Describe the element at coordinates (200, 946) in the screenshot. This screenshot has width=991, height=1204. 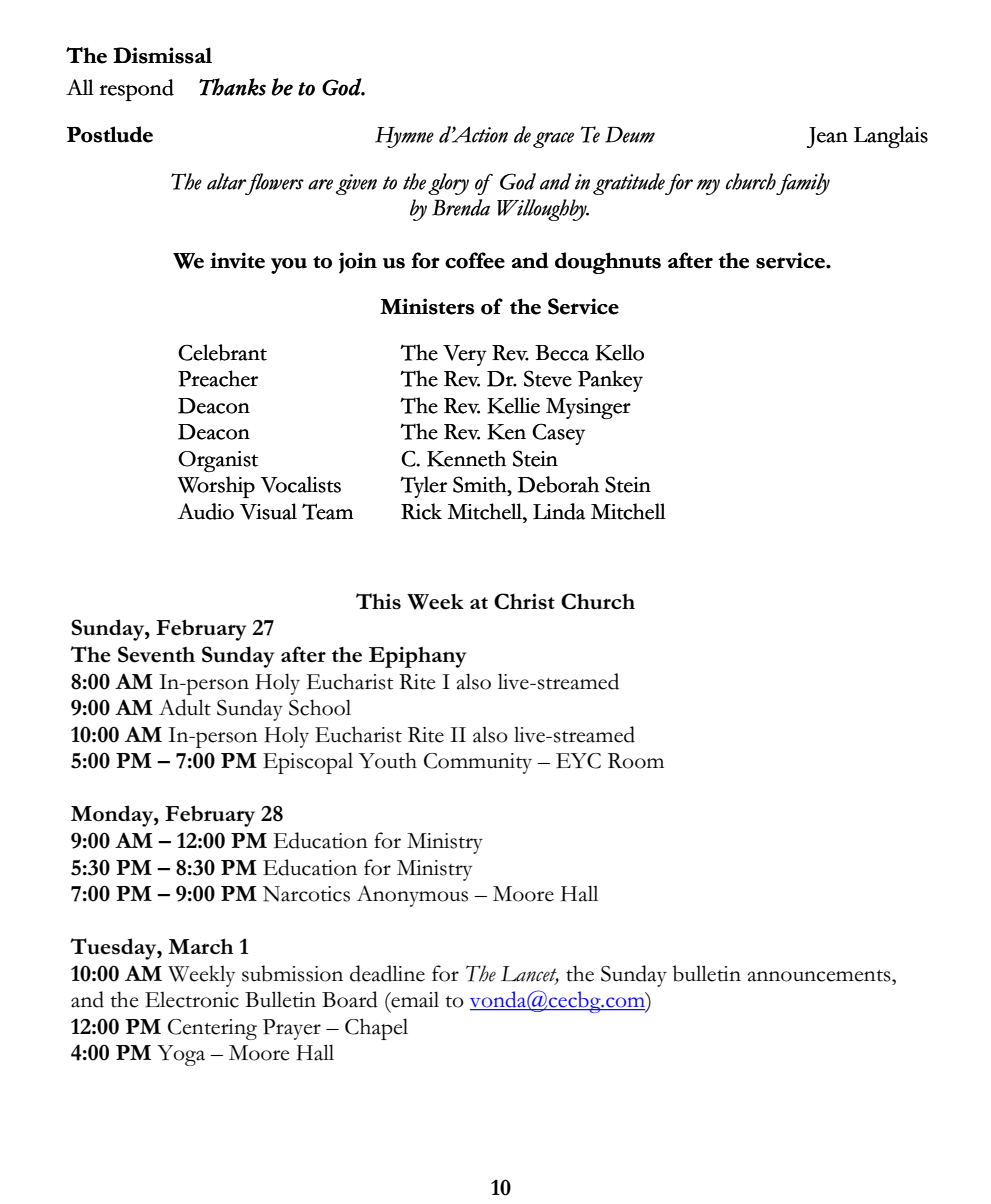
I see `March` at that location.
